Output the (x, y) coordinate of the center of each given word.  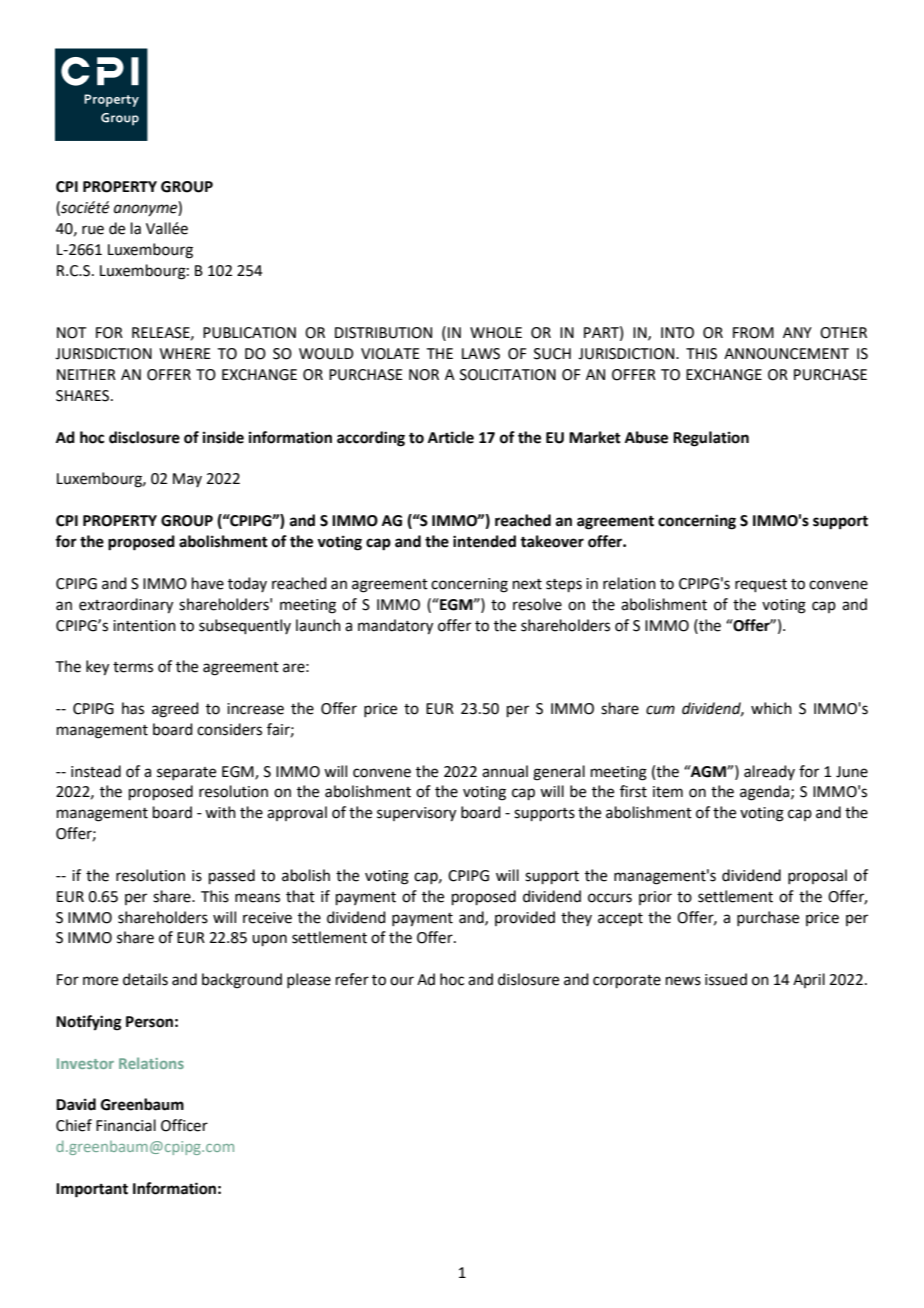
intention (144, 626)
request (761, 585)
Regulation (711, 439)
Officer (184, 1125)
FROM (753, 333)
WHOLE (496, 333)
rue (93, 230)
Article (451, 437)
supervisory (416, 814)
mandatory (395, 627)
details (145, 979)
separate (186, 773)
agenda (766, 793)
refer (352, 979)
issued (726, 979)
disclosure (144, 437)
